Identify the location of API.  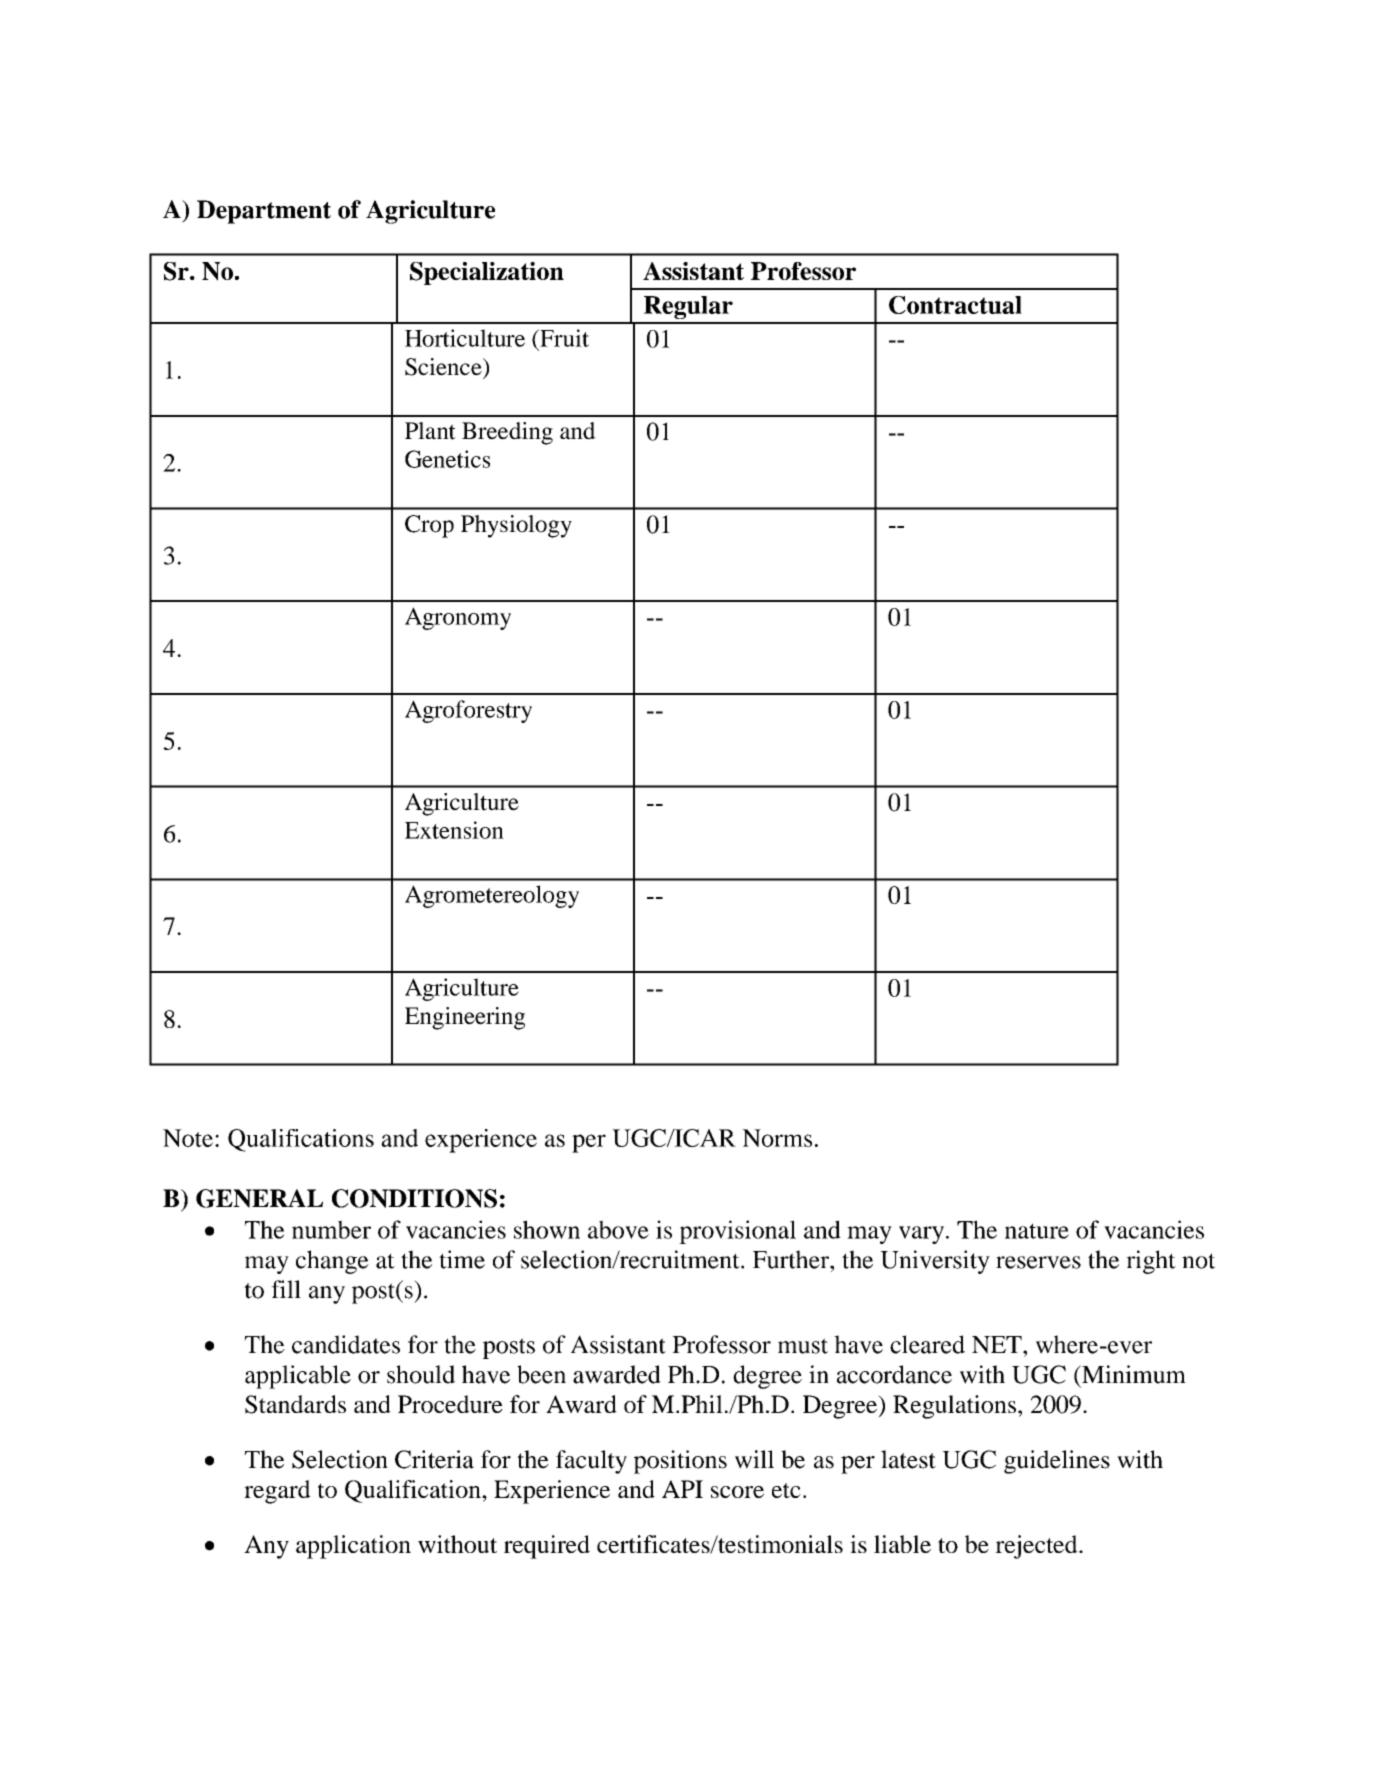
(682, 1489).
